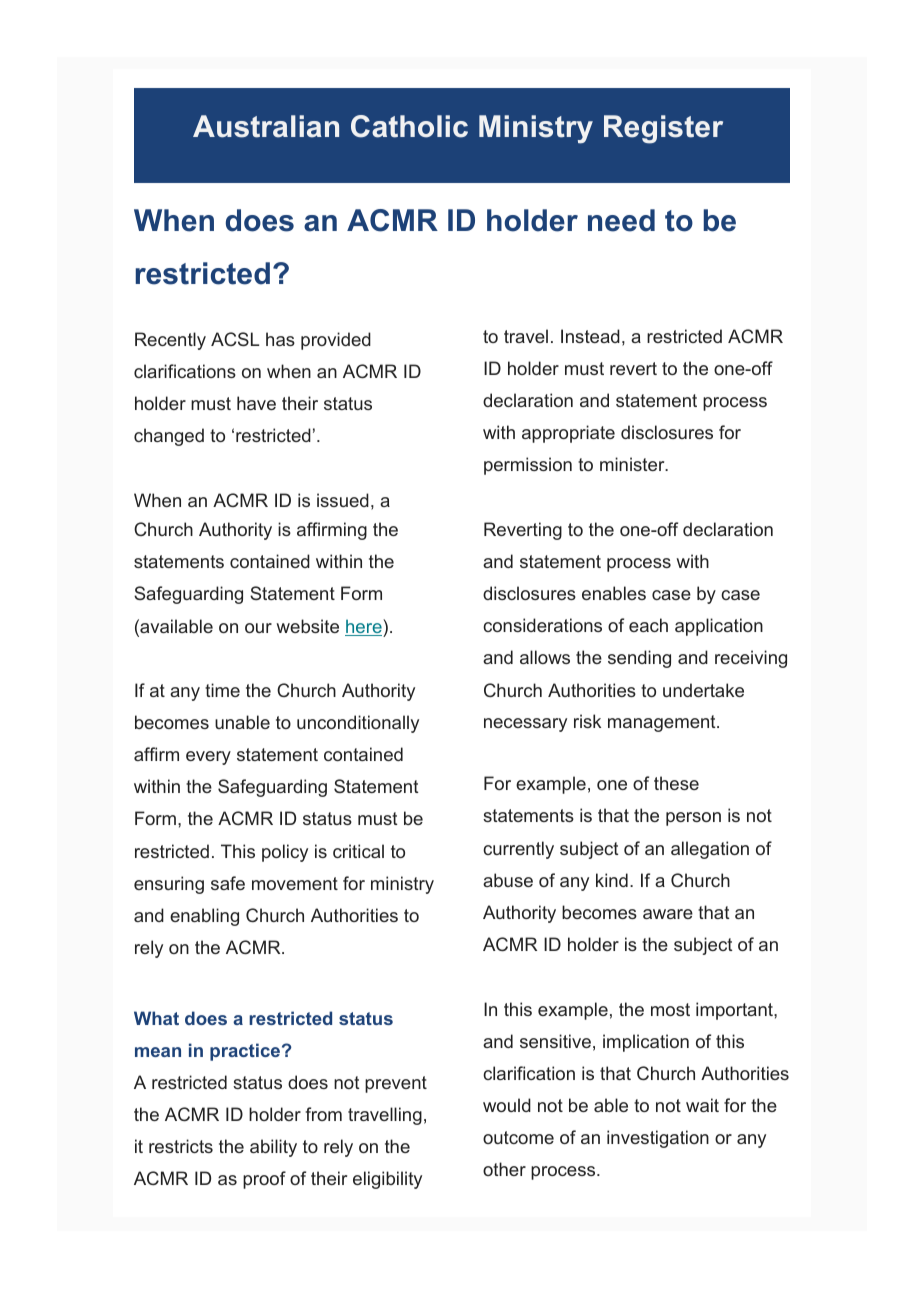  Describe the element at coordinates (633, 464) in the screenshot. I see `minister` at that location.
